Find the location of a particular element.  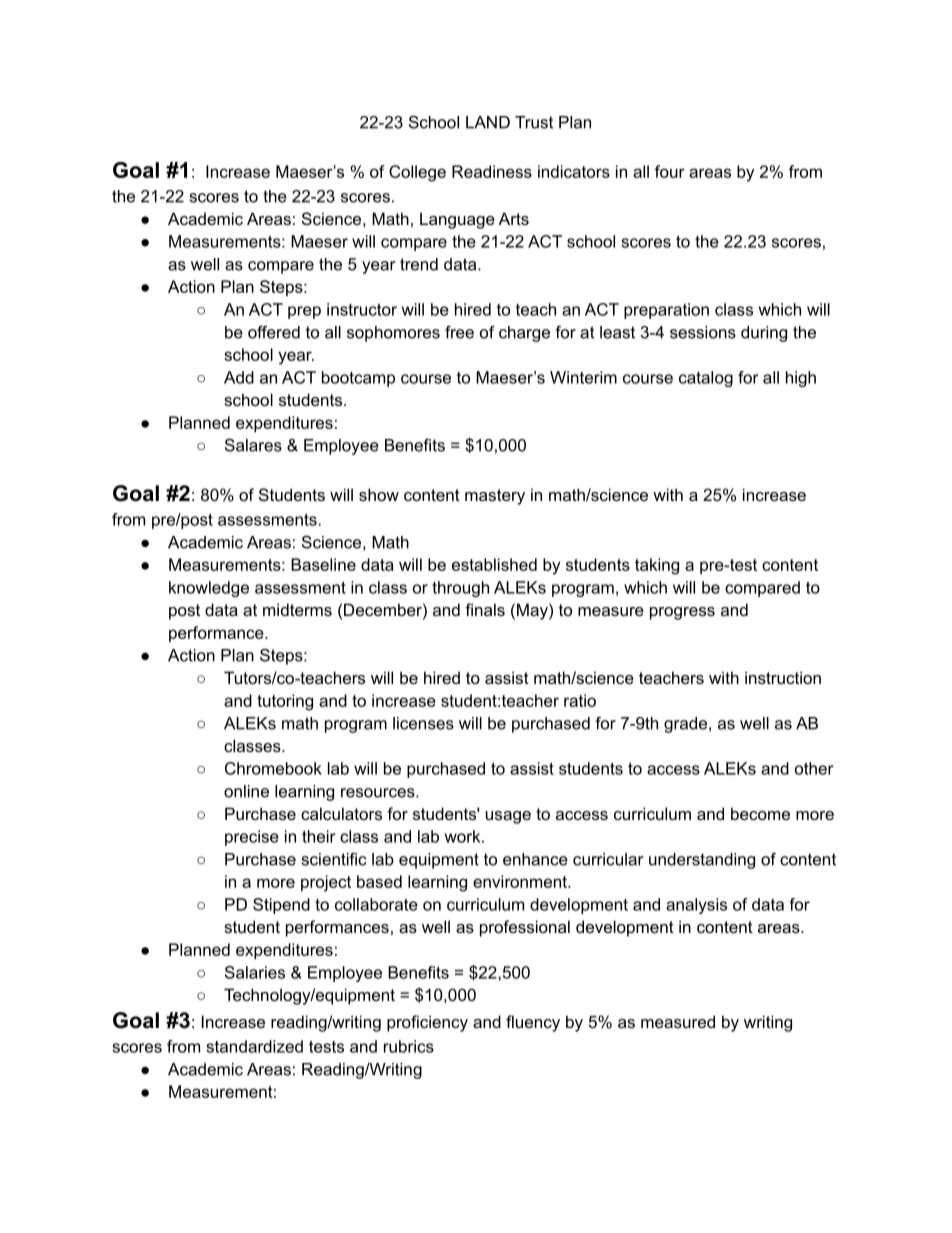

four is located at coordinates (670, 171).
